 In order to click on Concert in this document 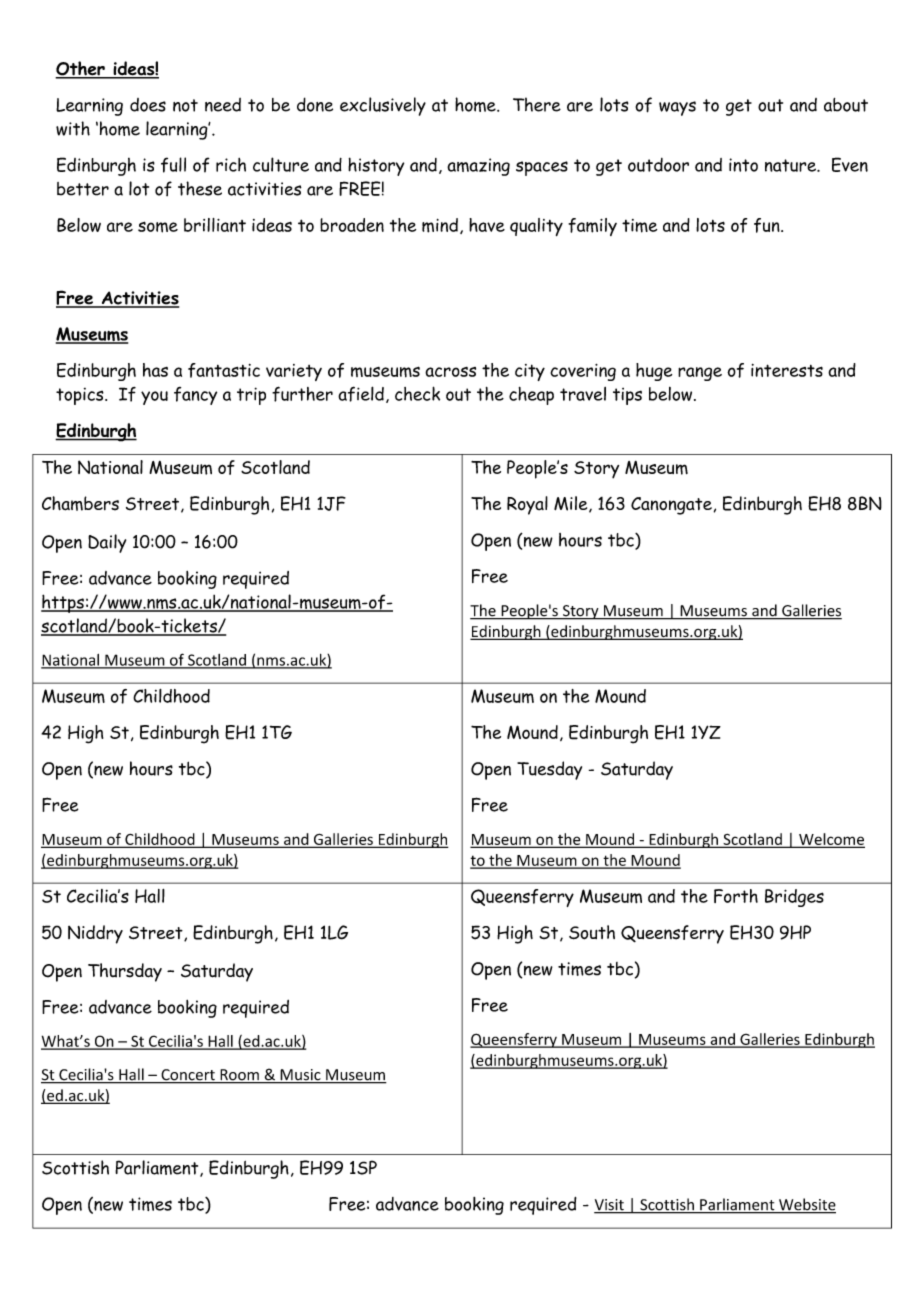, I will do `click(188, 1076)`.
